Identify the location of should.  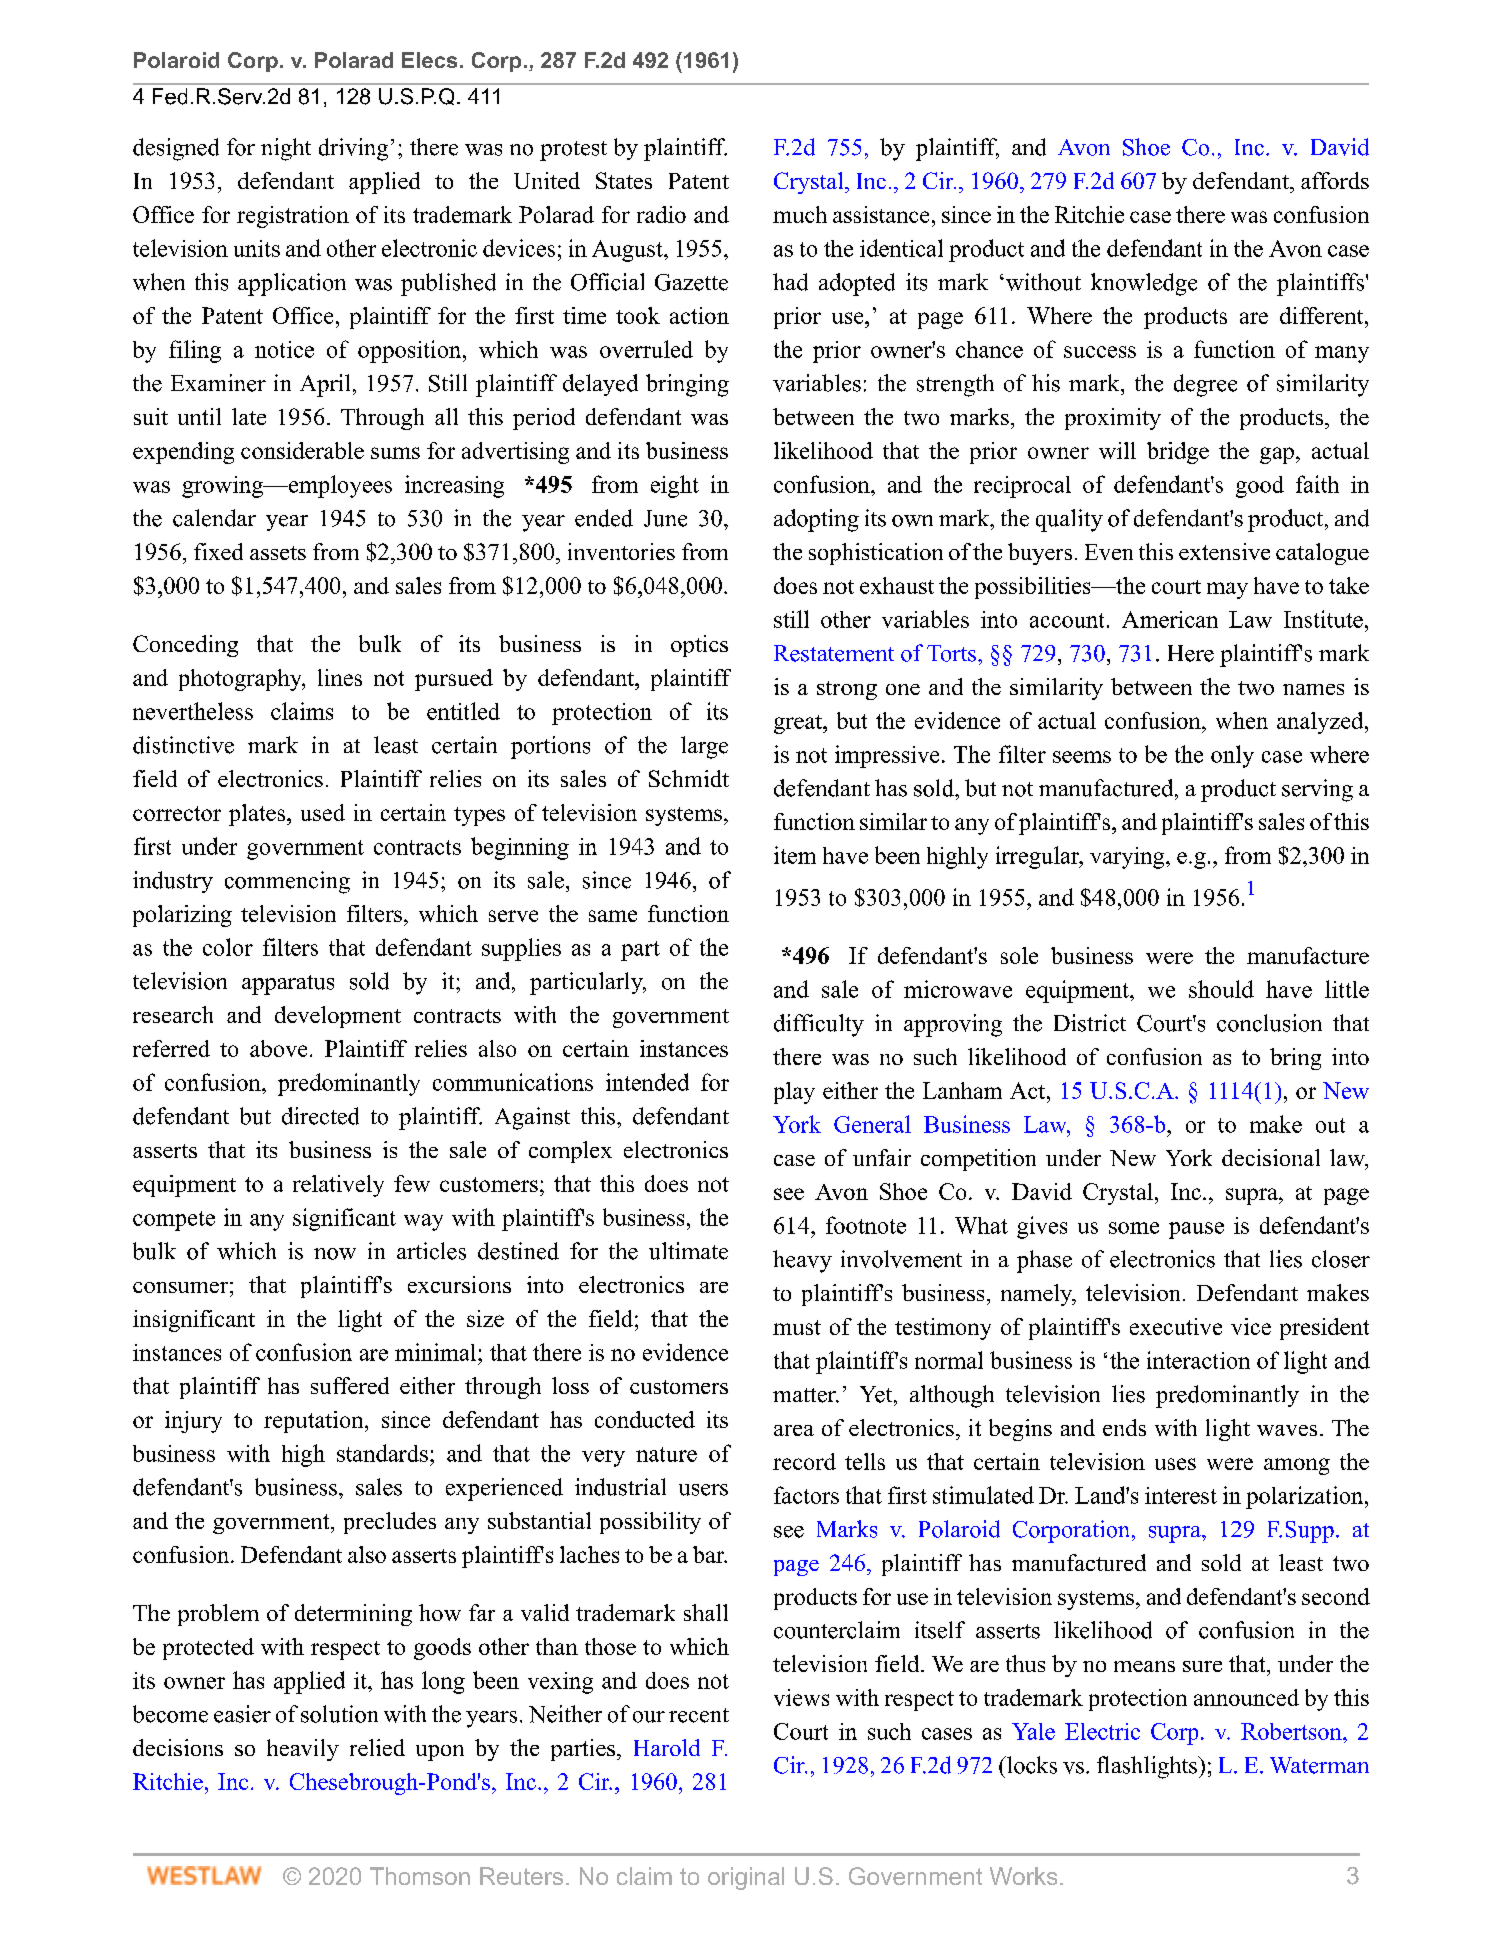
(1221, 989).
